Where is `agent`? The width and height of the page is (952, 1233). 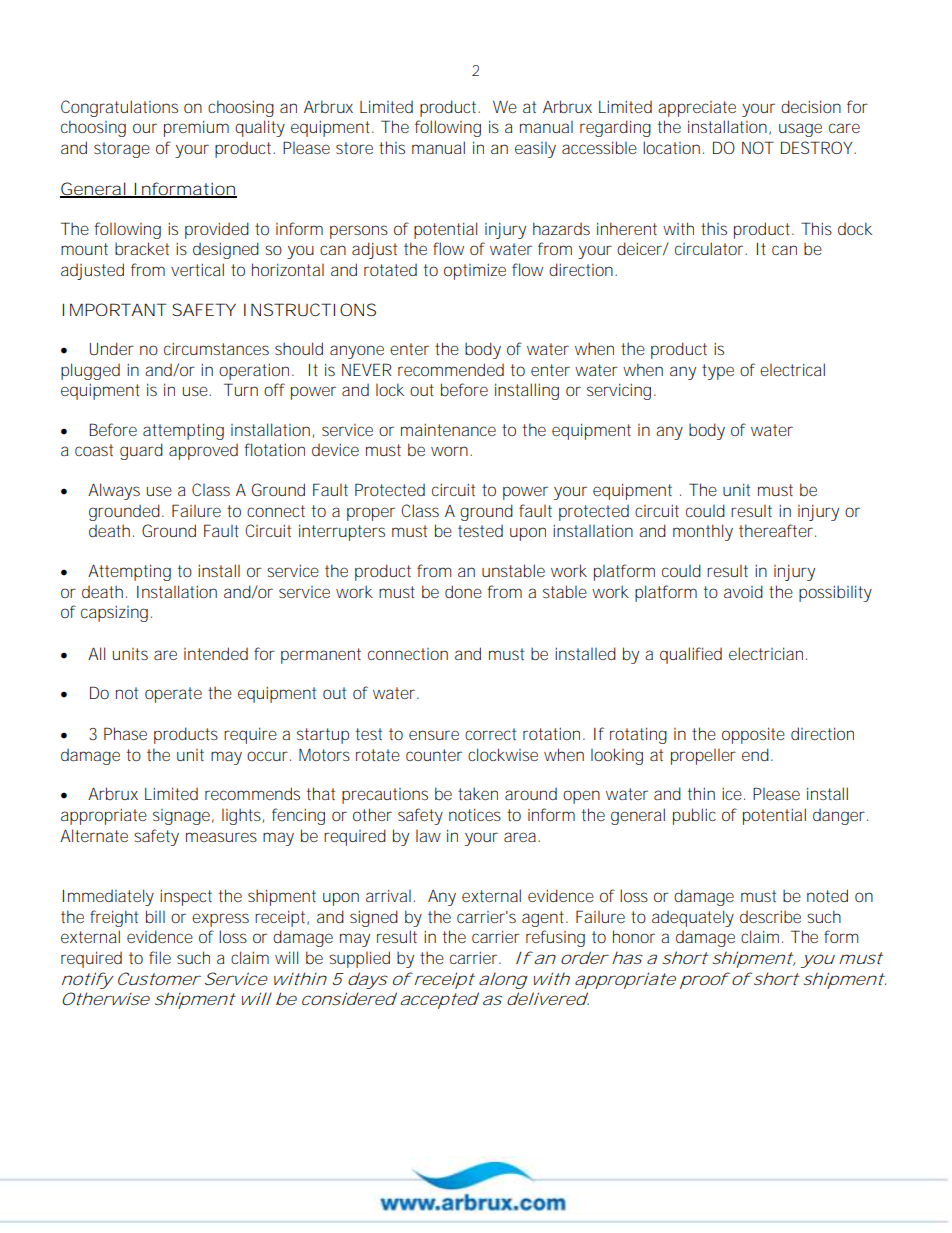
agent is located at coordinates (544, 919).
